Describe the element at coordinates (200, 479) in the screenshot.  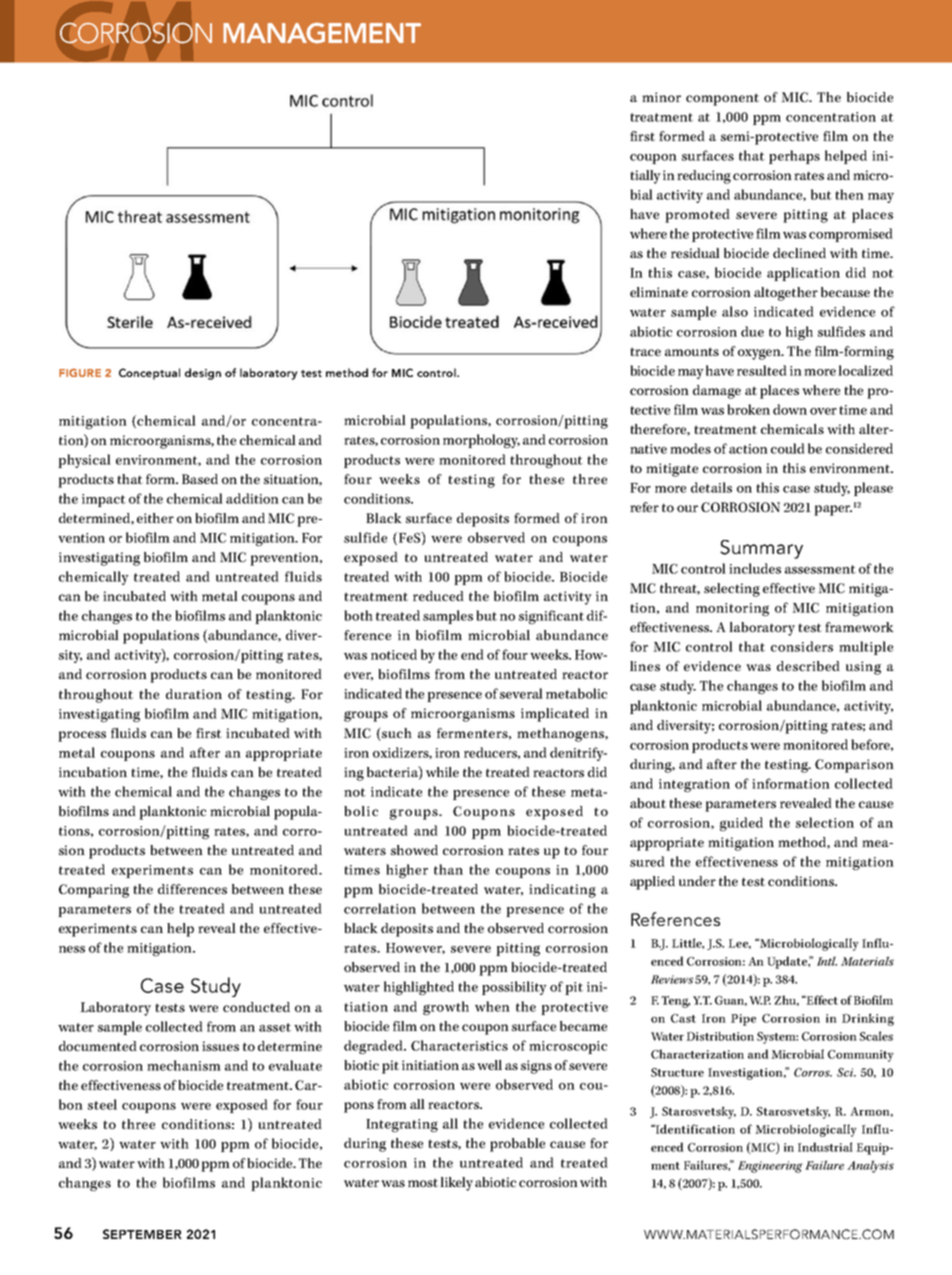
I see `Based` at that location.
